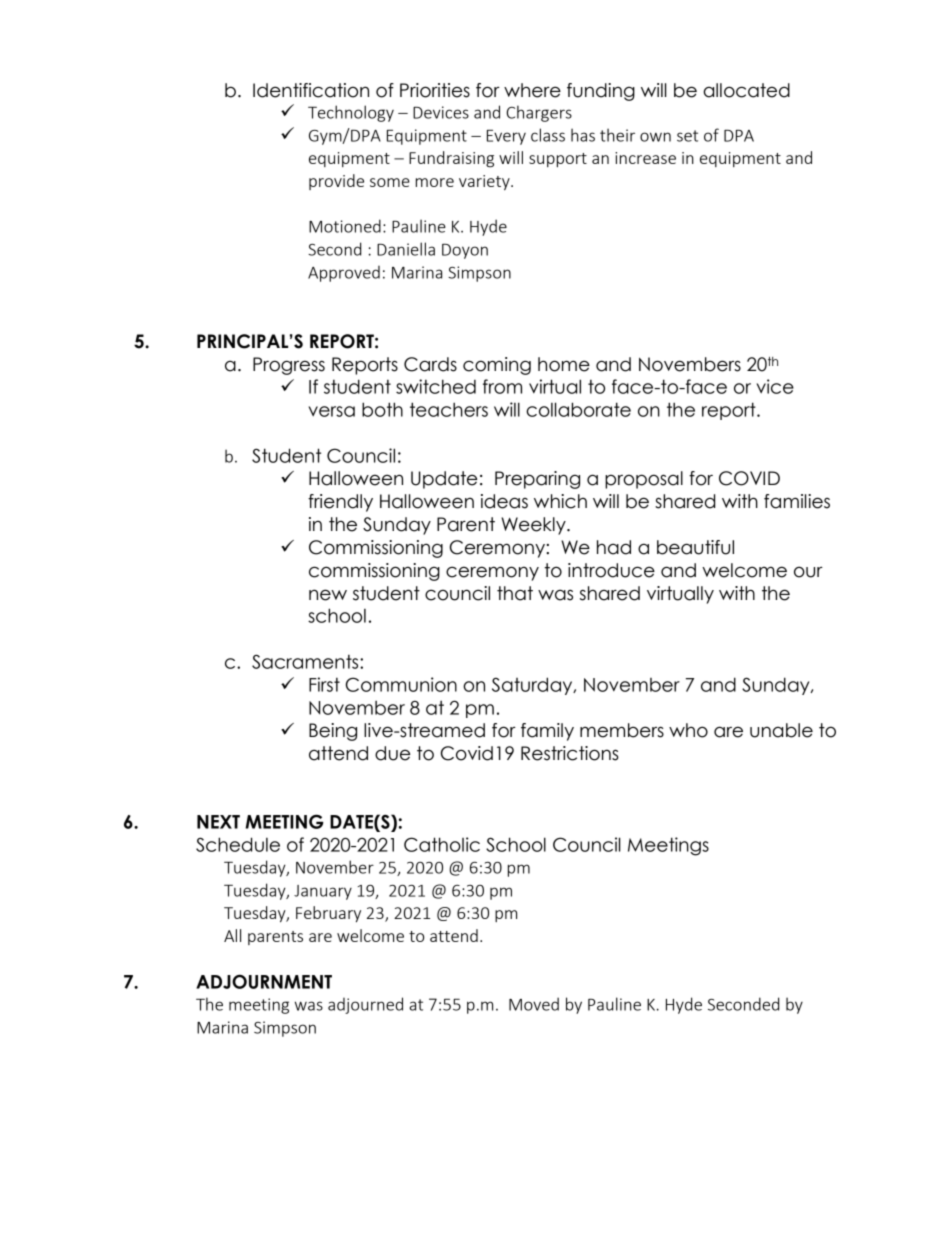 The height and width of the page is (1233, 952). I want to click on beautiful, so click(695, 547).
